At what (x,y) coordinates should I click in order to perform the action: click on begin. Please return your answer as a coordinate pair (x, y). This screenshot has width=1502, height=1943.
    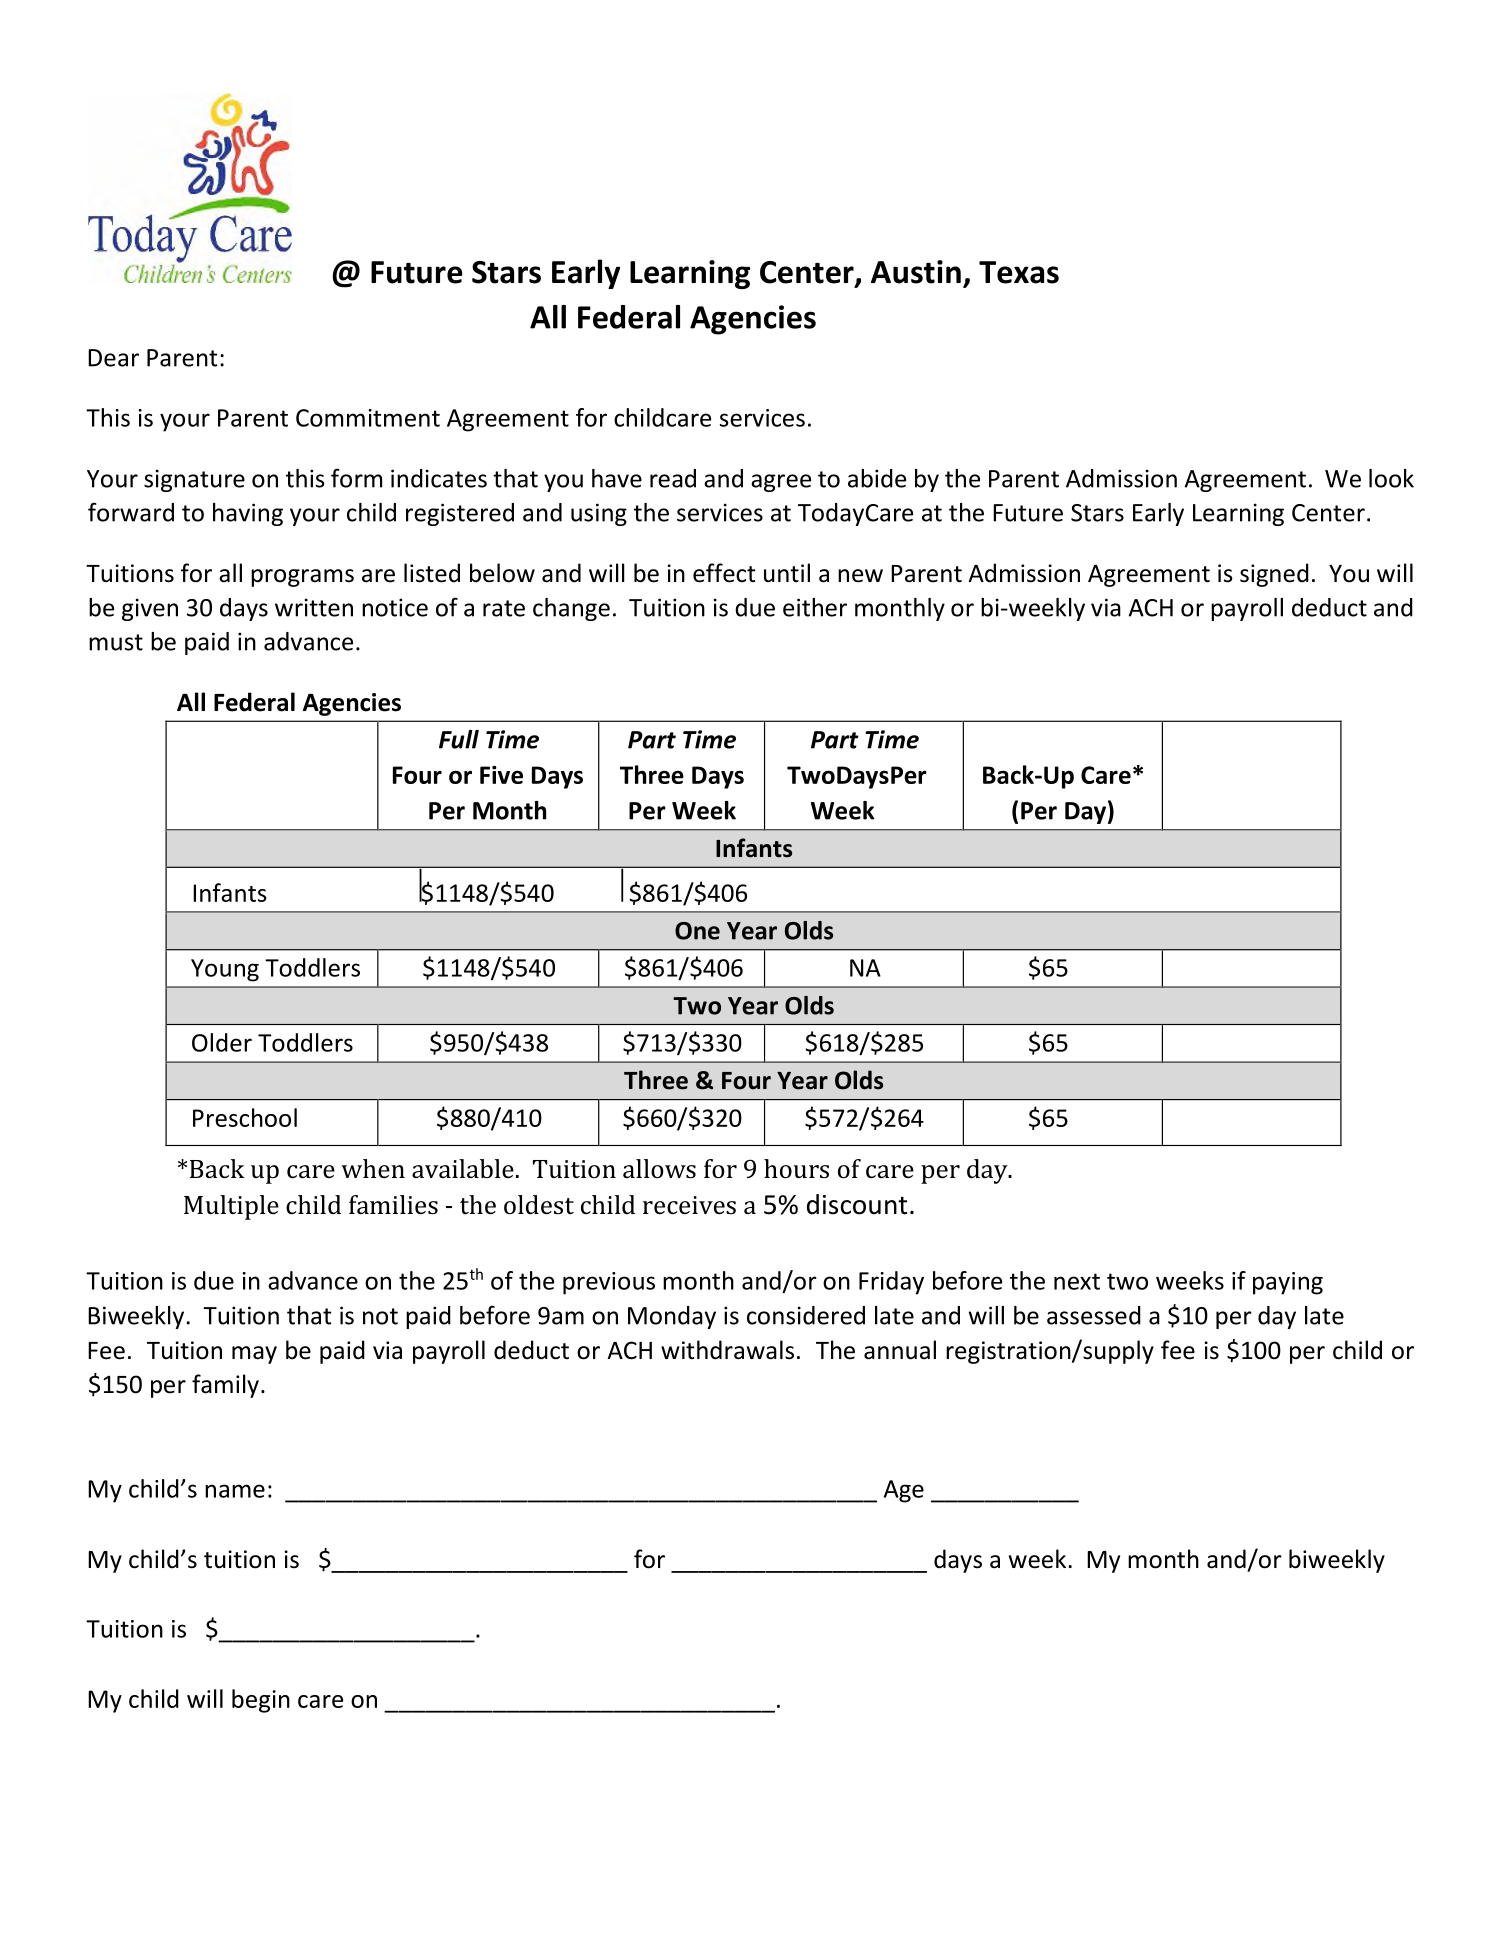
    Looking at the image, I should click on (261, 1701).
